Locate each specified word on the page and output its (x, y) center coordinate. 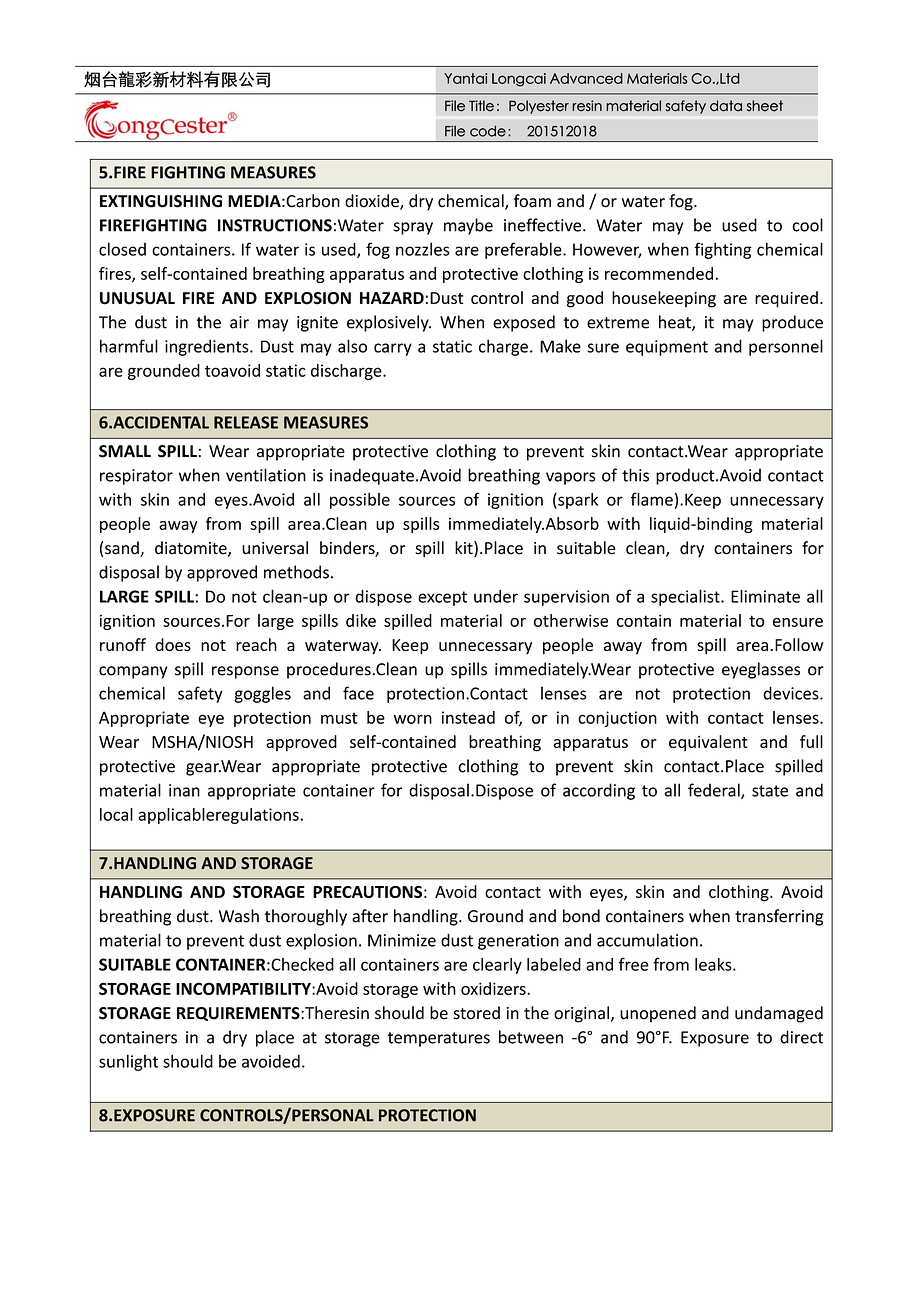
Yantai (465, 78)
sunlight (128, 1062)
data (726, 106)
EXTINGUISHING (161, 201)
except (442, 598)
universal (275, 548)
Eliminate (765, 596)
